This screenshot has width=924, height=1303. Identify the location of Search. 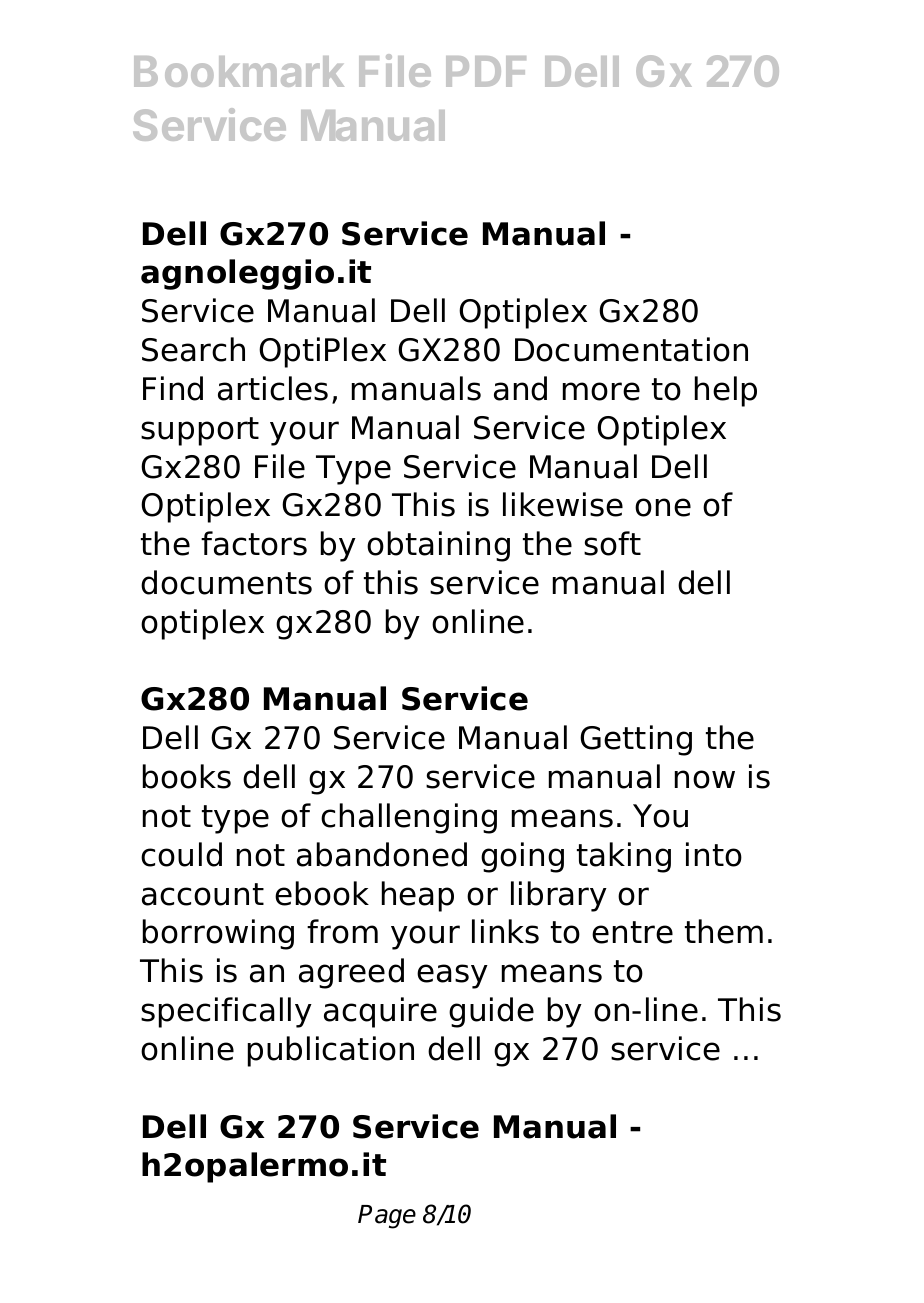
(193, 349).
